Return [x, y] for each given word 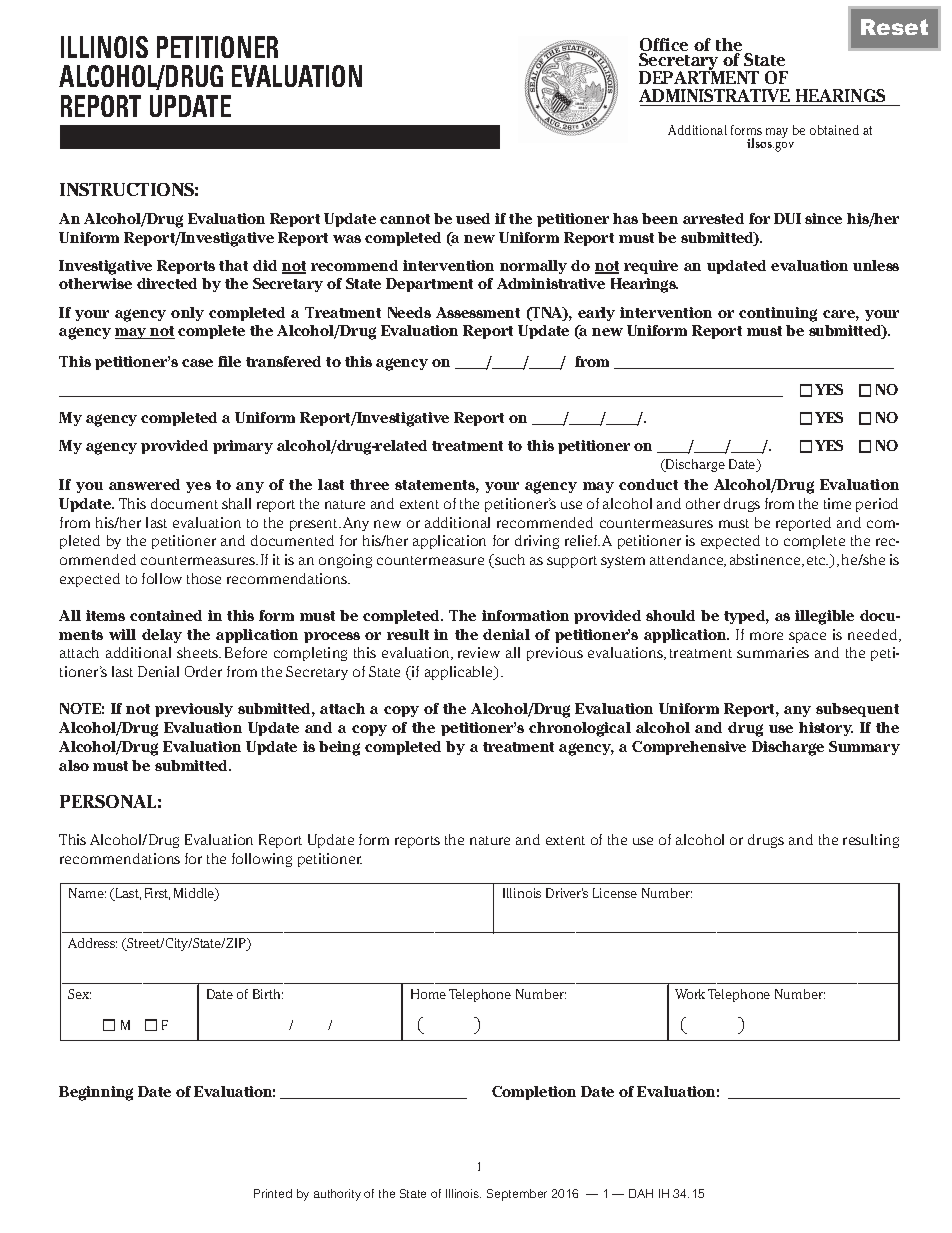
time [837, 503]
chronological [580, 729]
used [473, 218]
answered [144, 484]
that [233, 265]
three [369, 484]
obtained [834, 130]
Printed [273, 1193]
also [74, 765]
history [826, 729]
